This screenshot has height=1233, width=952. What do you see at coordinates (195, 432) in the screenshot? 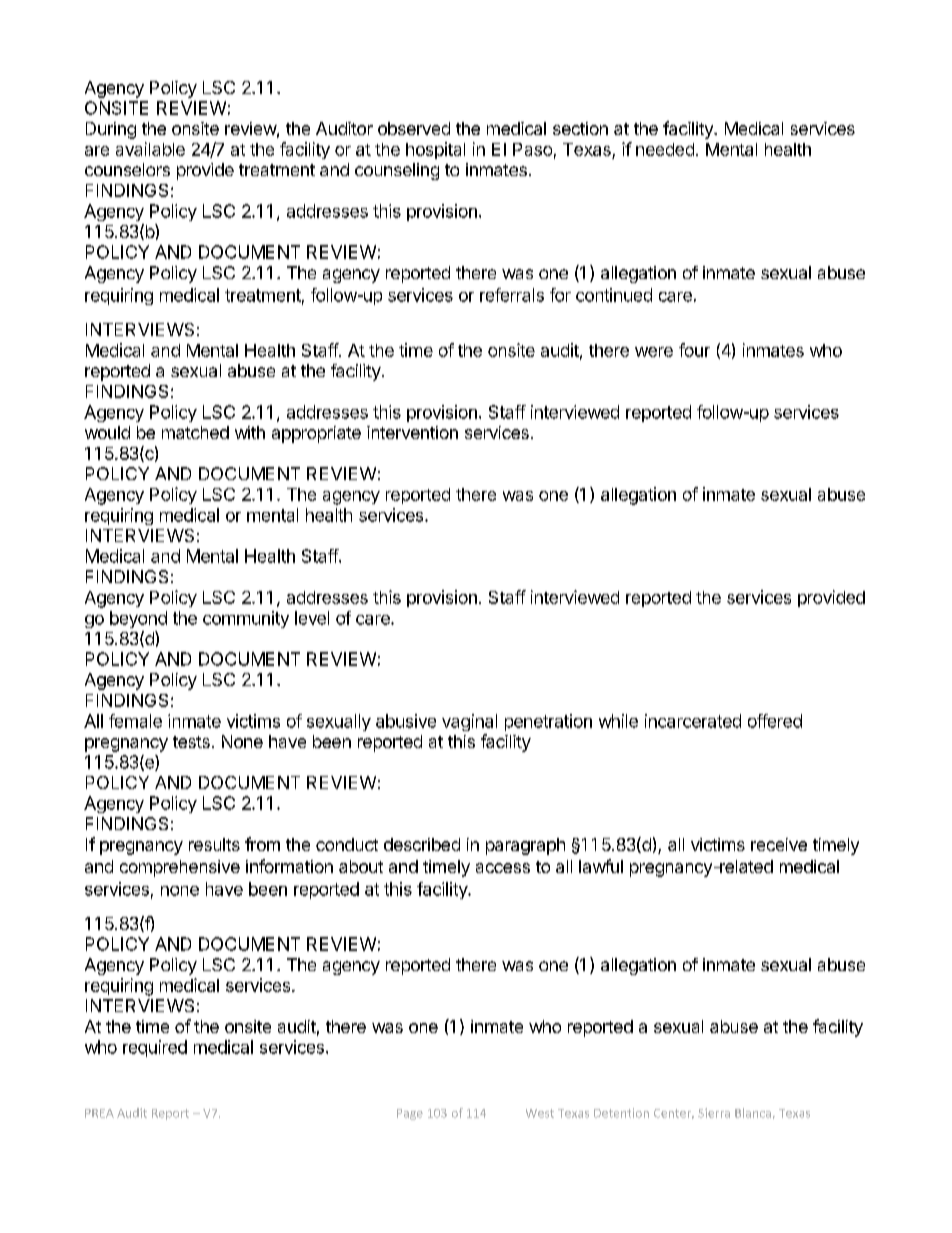
I see `matched` at bounding box center [195, 432].
